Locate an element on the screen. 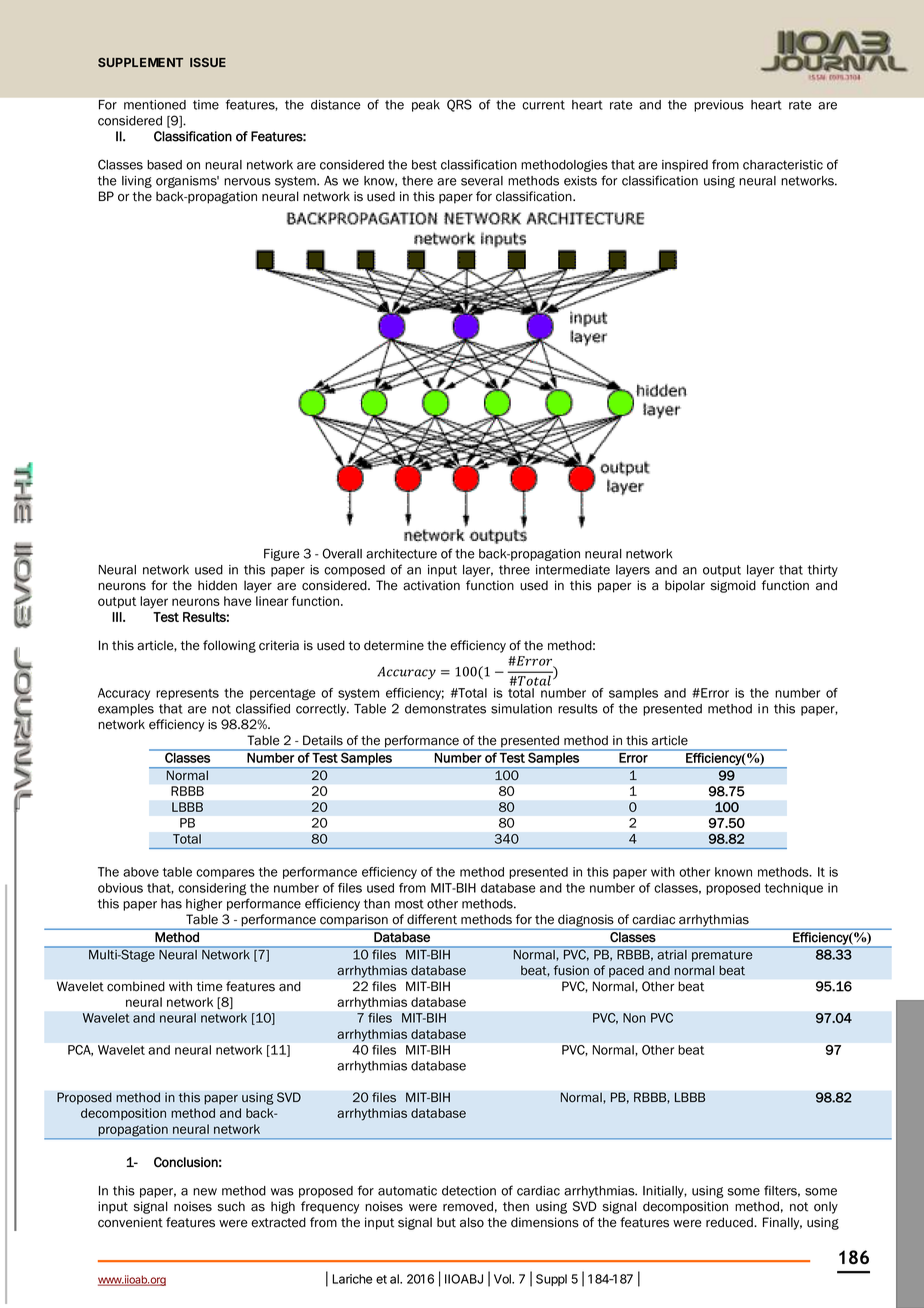  compares is located at coordinates (225, 874).
